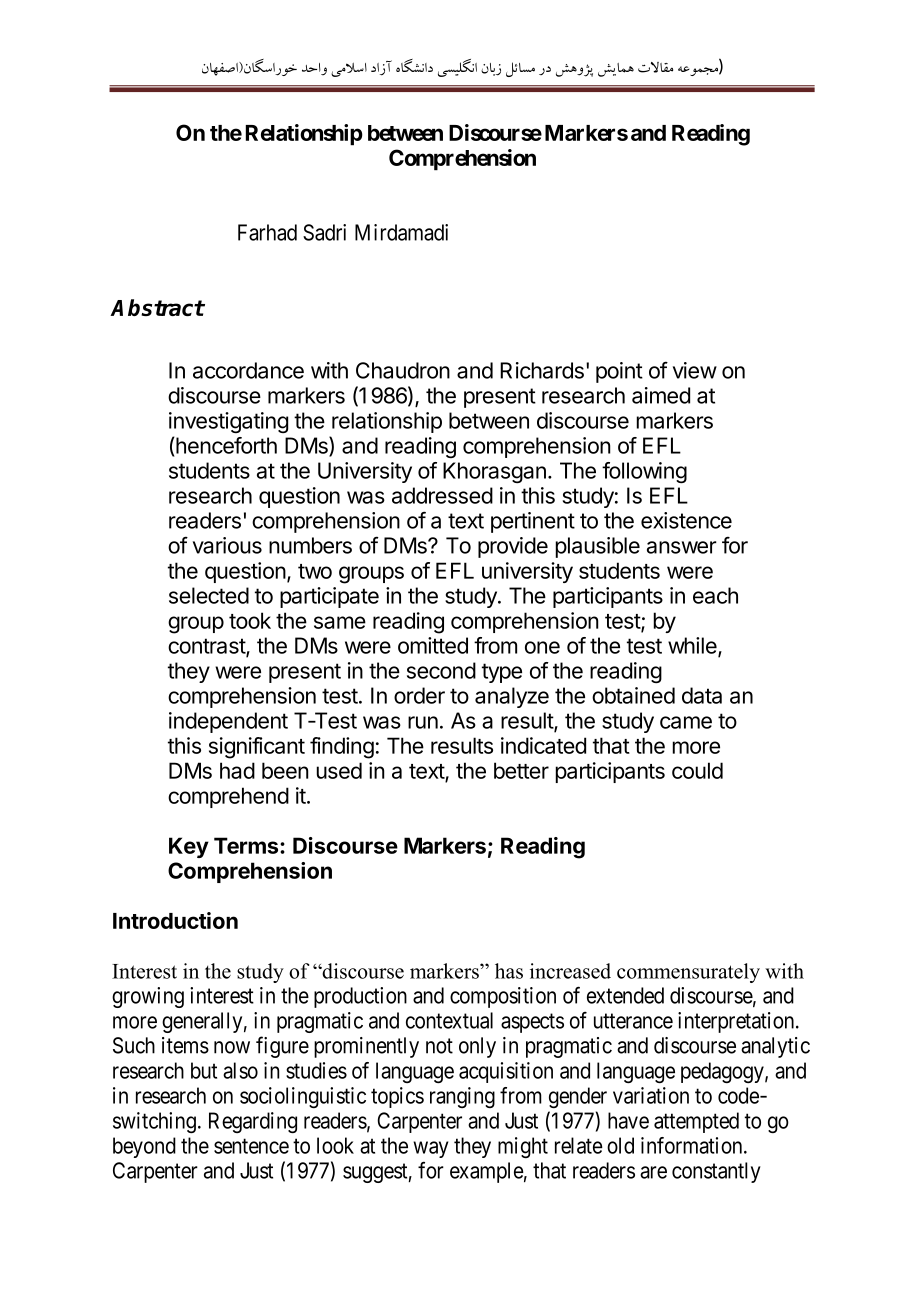  I want to click on data, so click(702, 695).
